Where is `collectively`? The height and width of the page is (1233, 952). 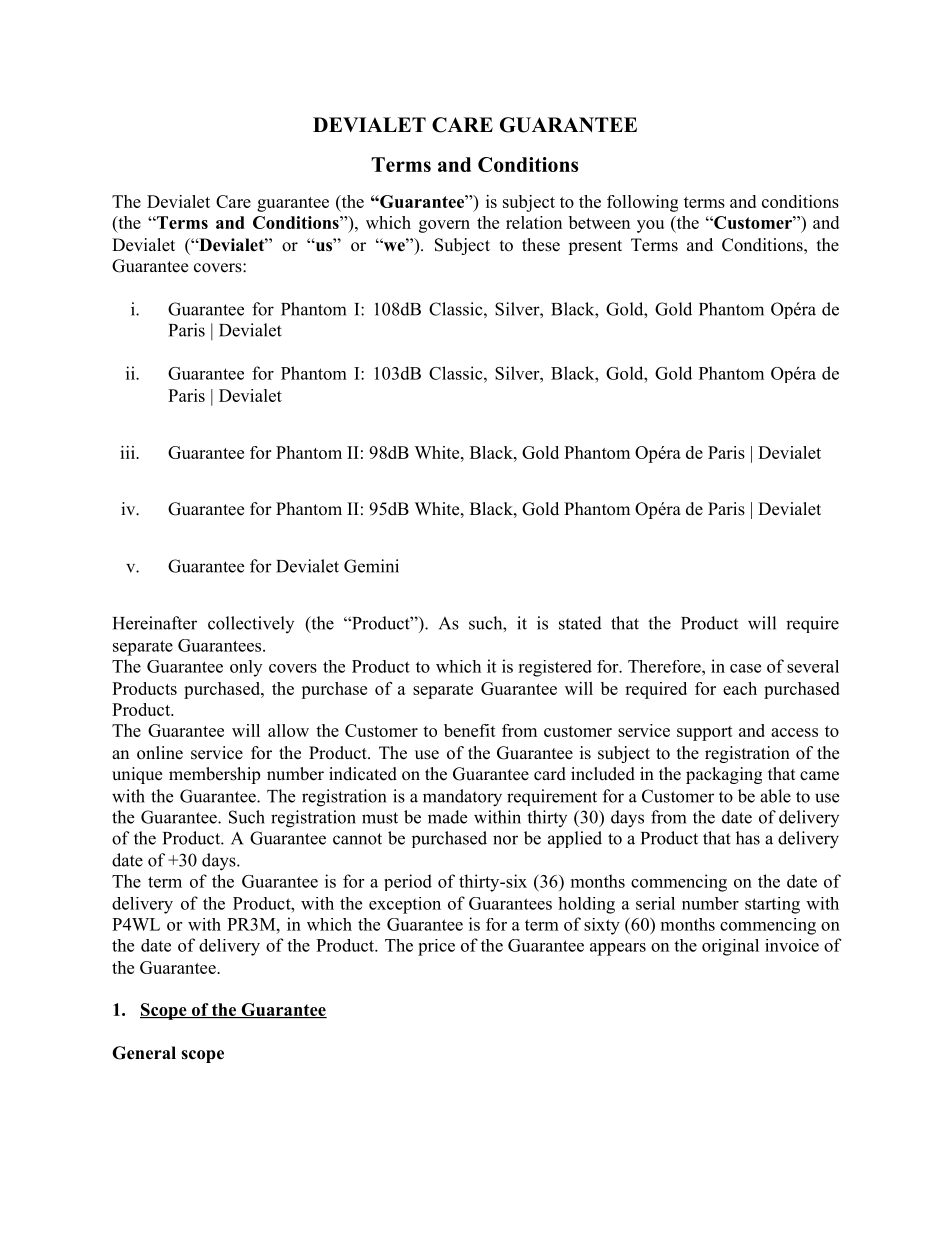 collectively is located at coordinates (251, 624).
